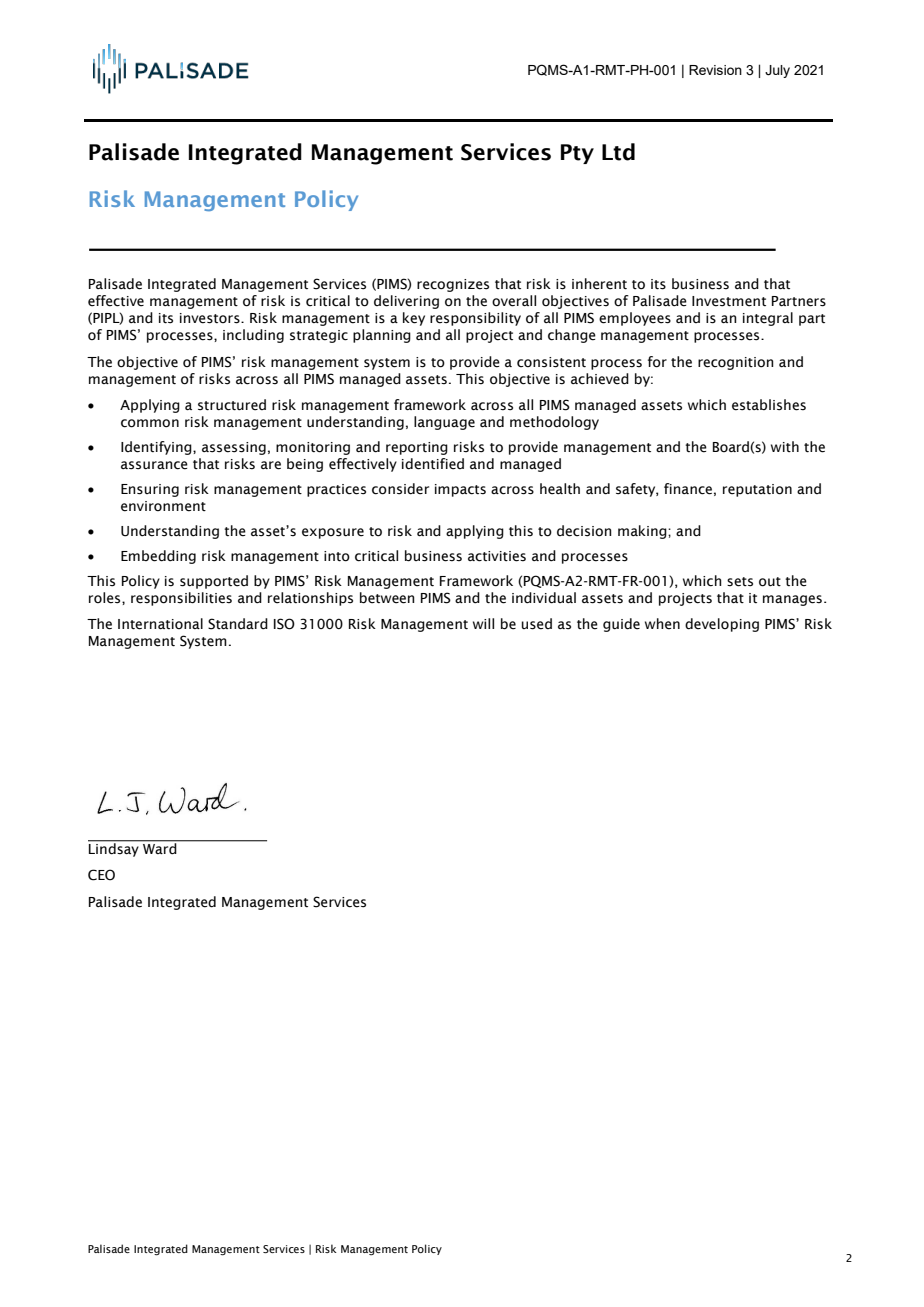  I want to click on finance, so click(688, 489).
